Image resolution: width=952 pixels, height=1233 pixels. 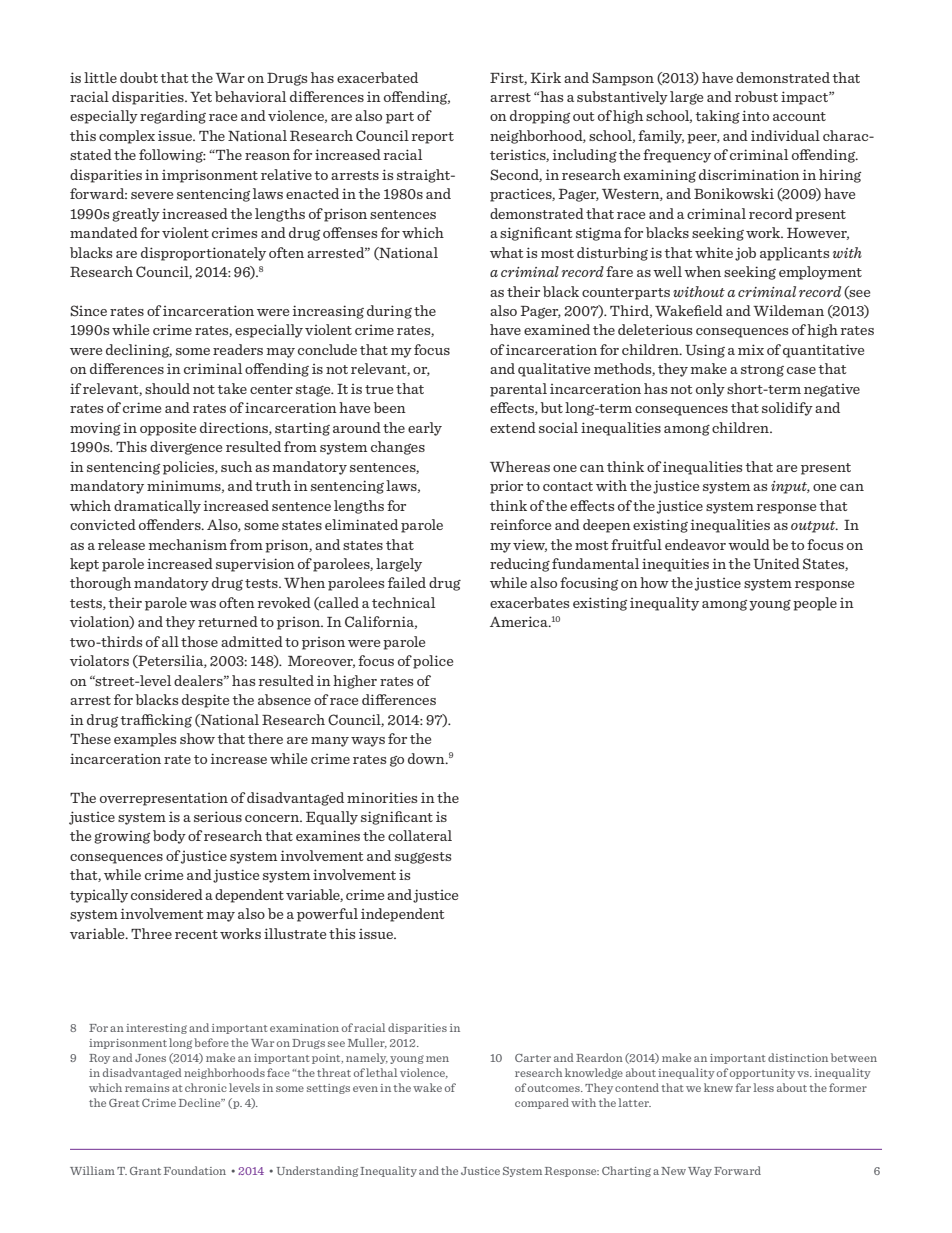 What do you see at coordinates (423, 858) in the image?
I see `suggests` at bounding box center [423, 858].
